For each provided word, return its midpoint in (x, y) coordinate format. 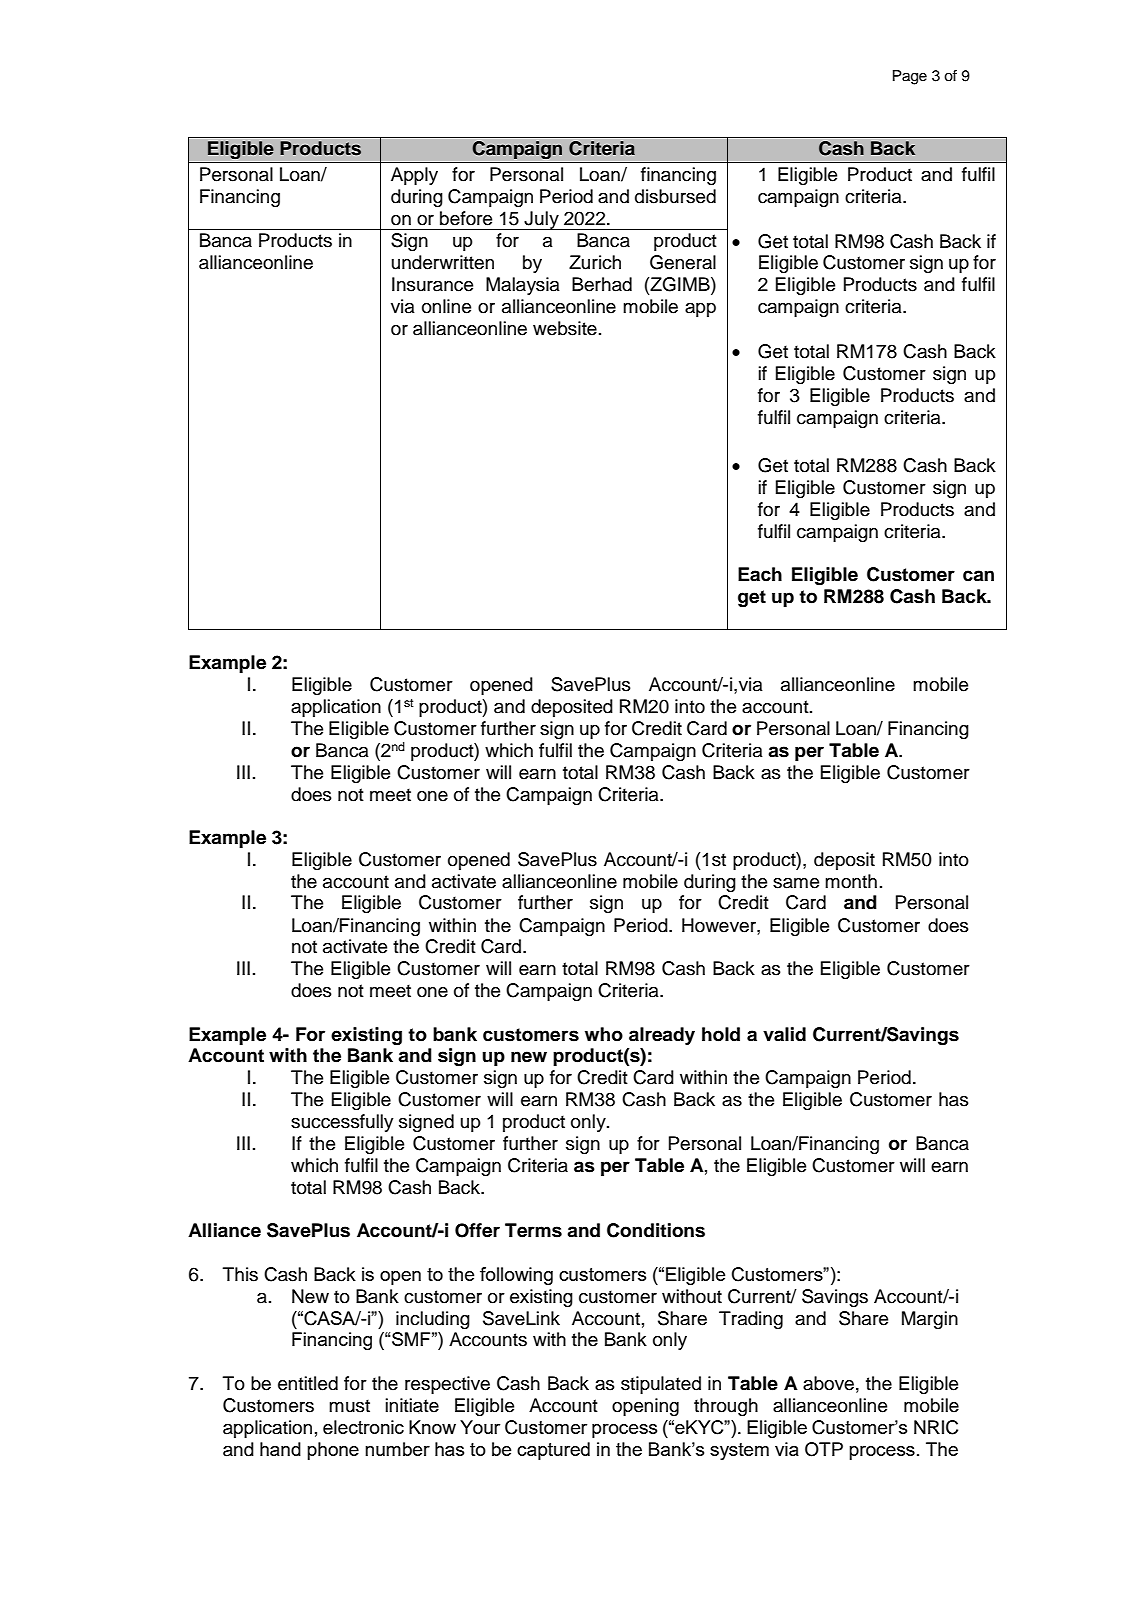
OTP (824, 1449)
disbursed (675, 196)
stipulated (661, 1385)
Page (910, 77)
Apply (414, 176)
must (349, 1406)
